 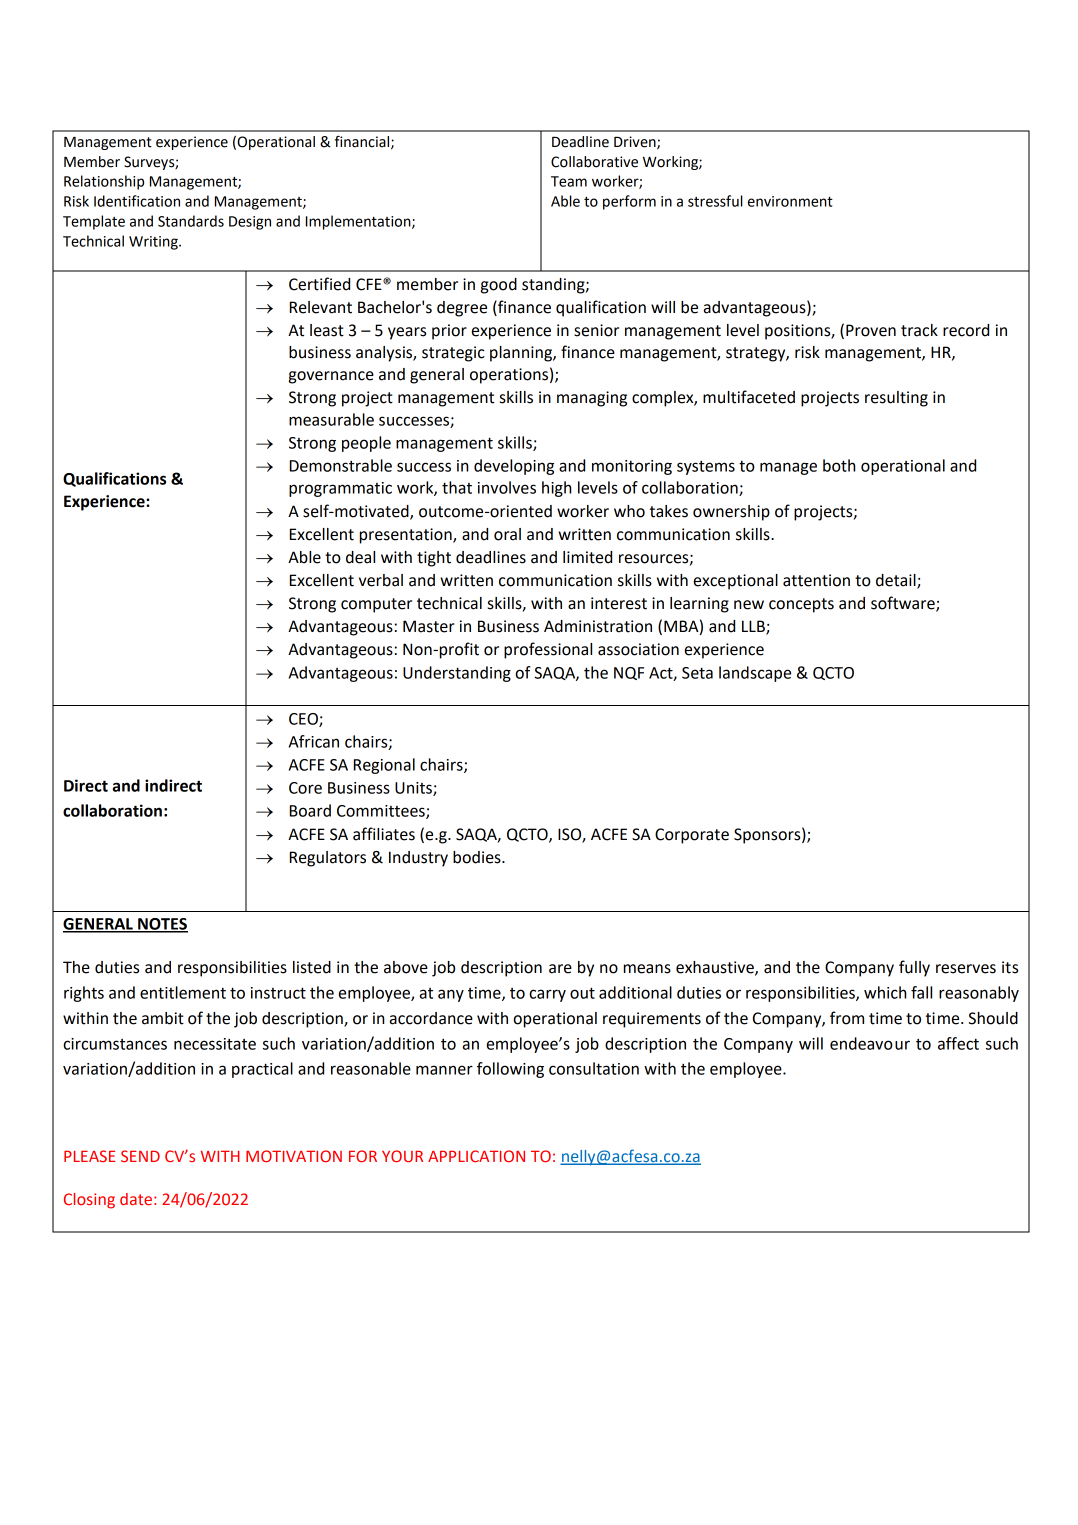 I want to click on Team, so click(x=569, y=181).
